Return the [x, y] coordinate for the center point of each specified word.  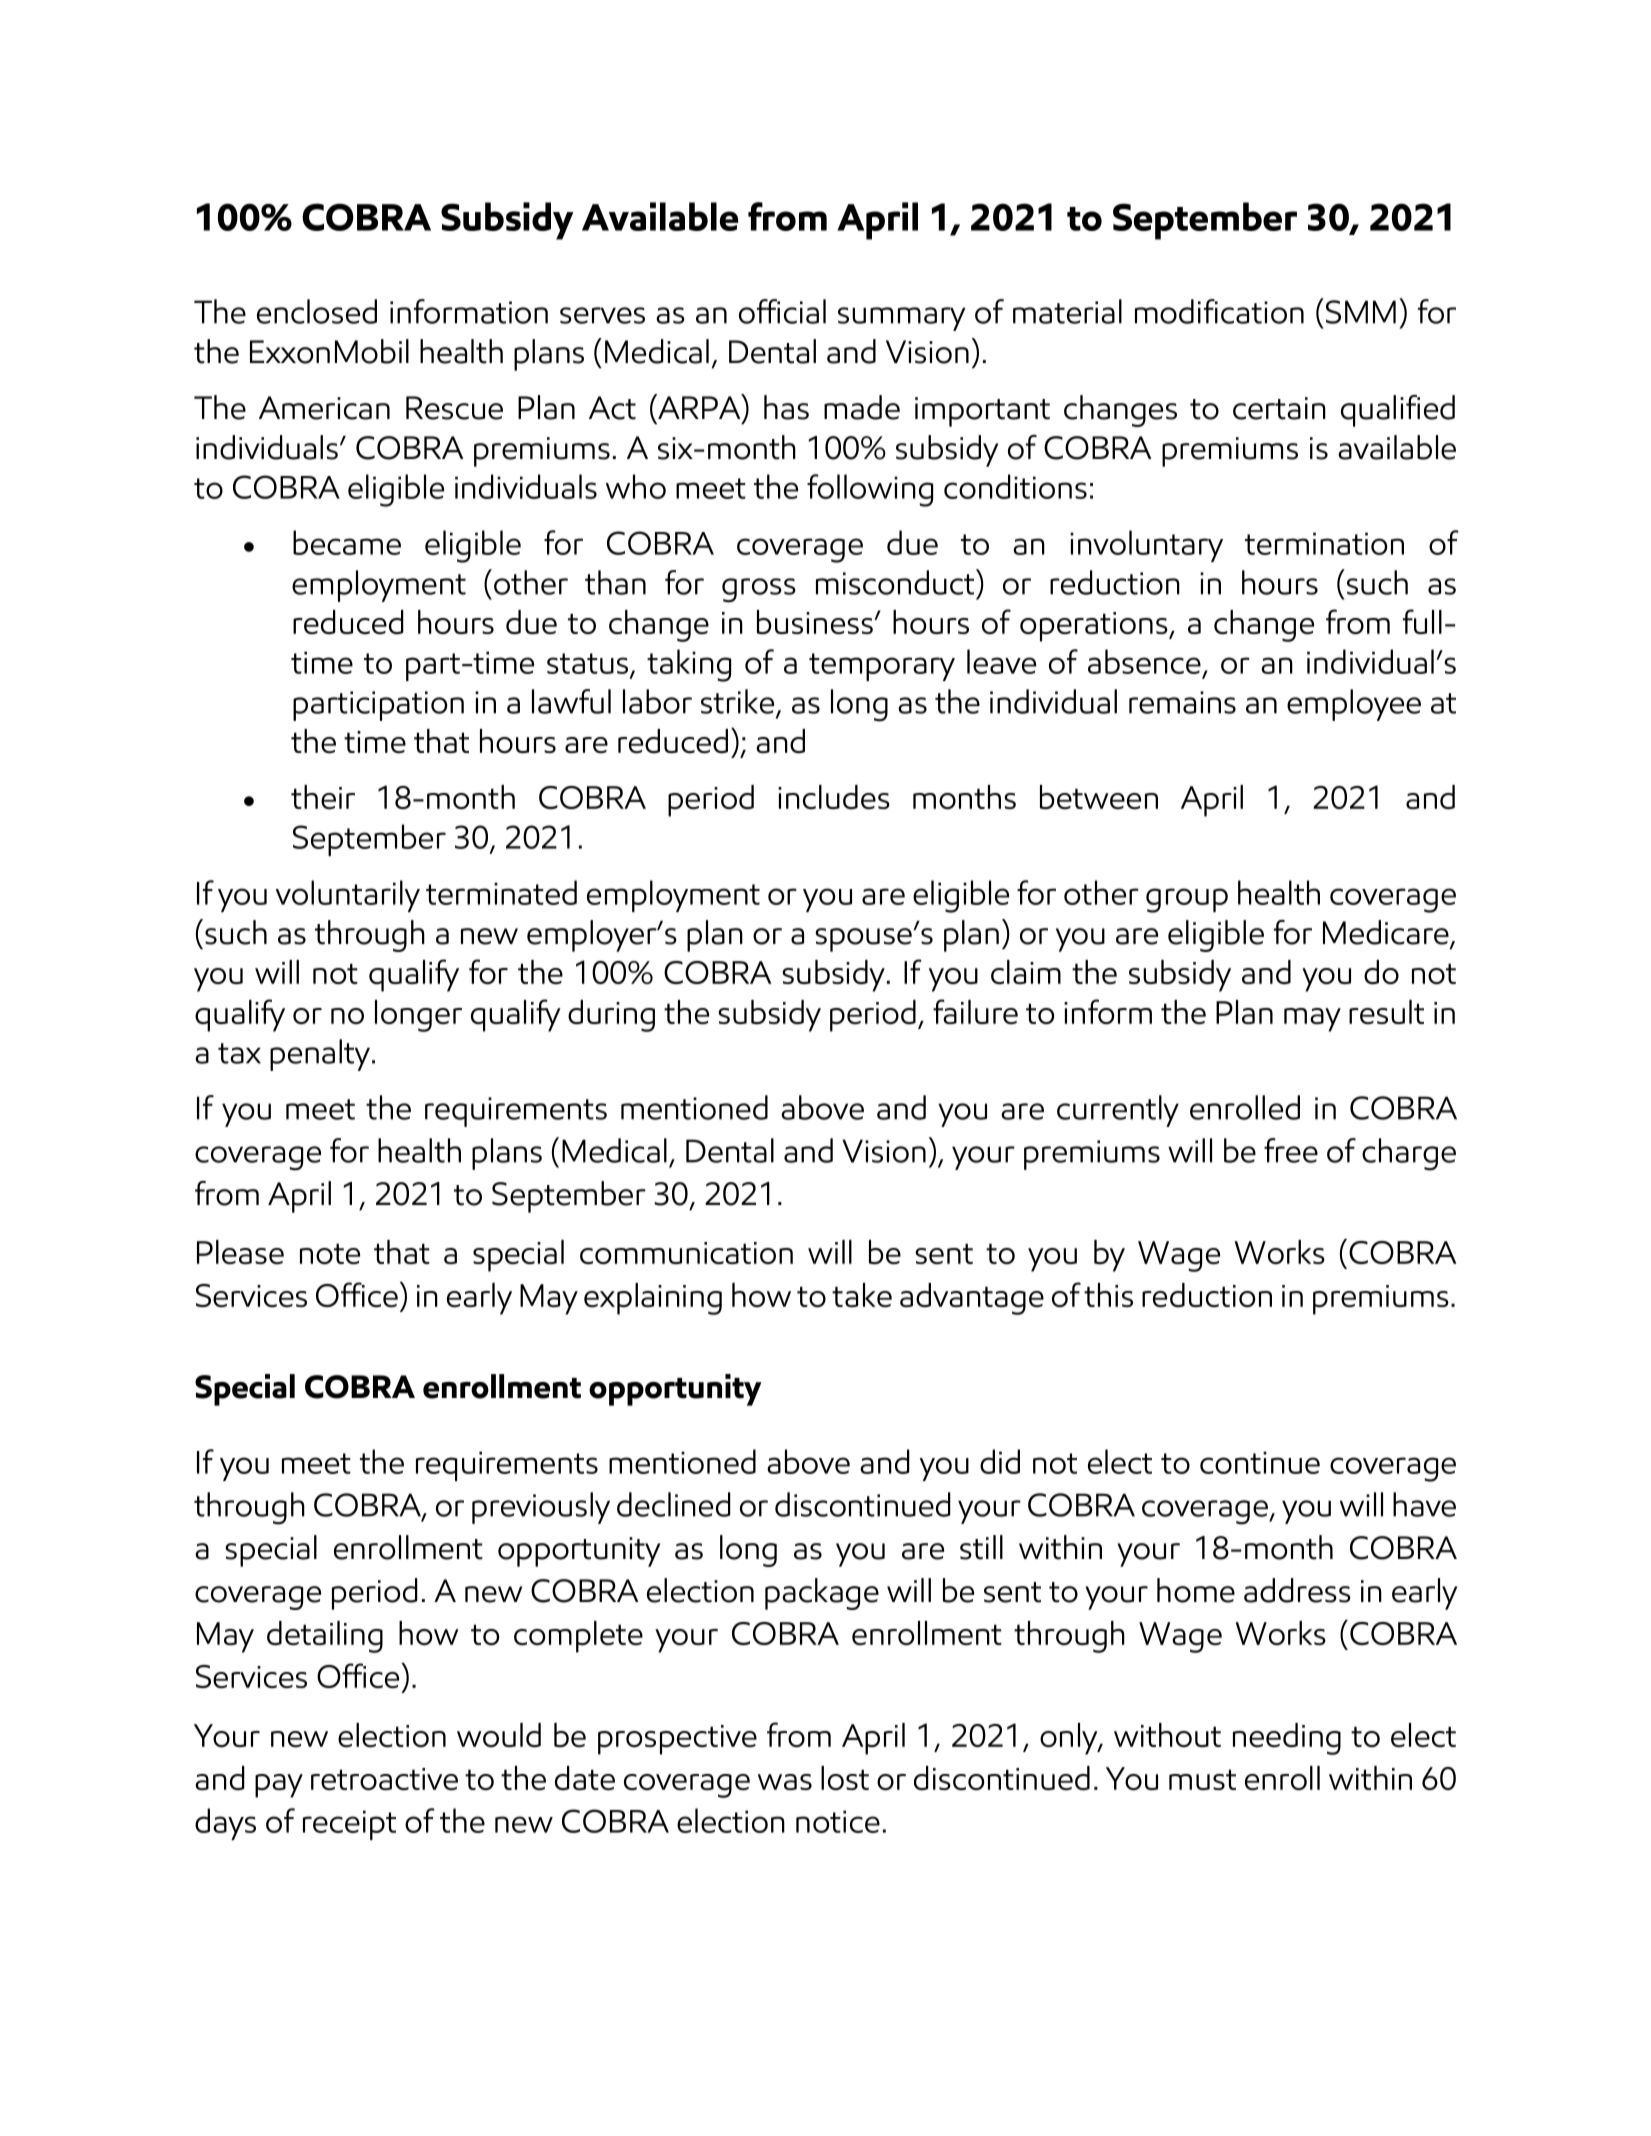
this [1108, 1295]
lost [845, 1778]
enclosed [317, 311]
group [1187, 900]
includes [834, 797]
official [782, 311]
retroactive [384, 1779]
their [323, 797]
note [330, 1253]
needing [1287, 1739]
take [862, 1295]
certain [1279, 408]
